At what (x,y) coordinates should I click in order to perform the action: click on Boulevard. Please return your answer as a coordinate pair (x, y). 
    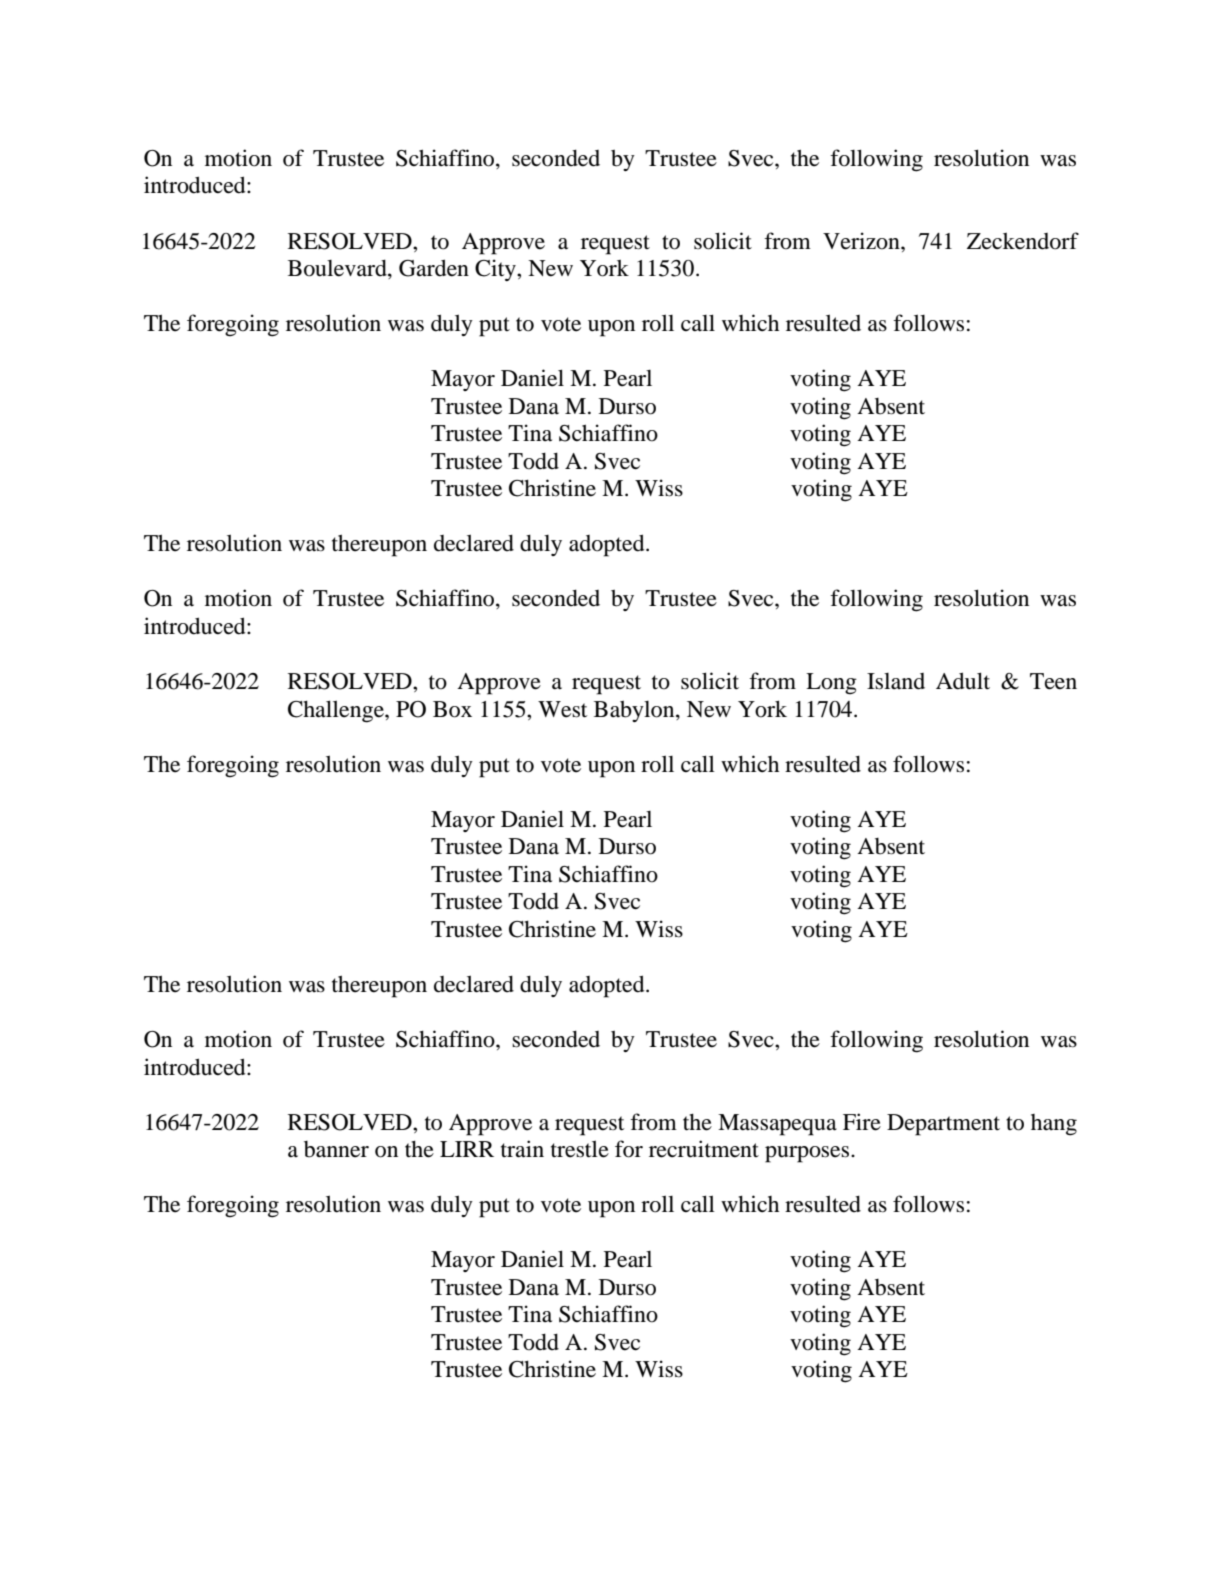
    Looking at the image, I should click on (338, 269).
